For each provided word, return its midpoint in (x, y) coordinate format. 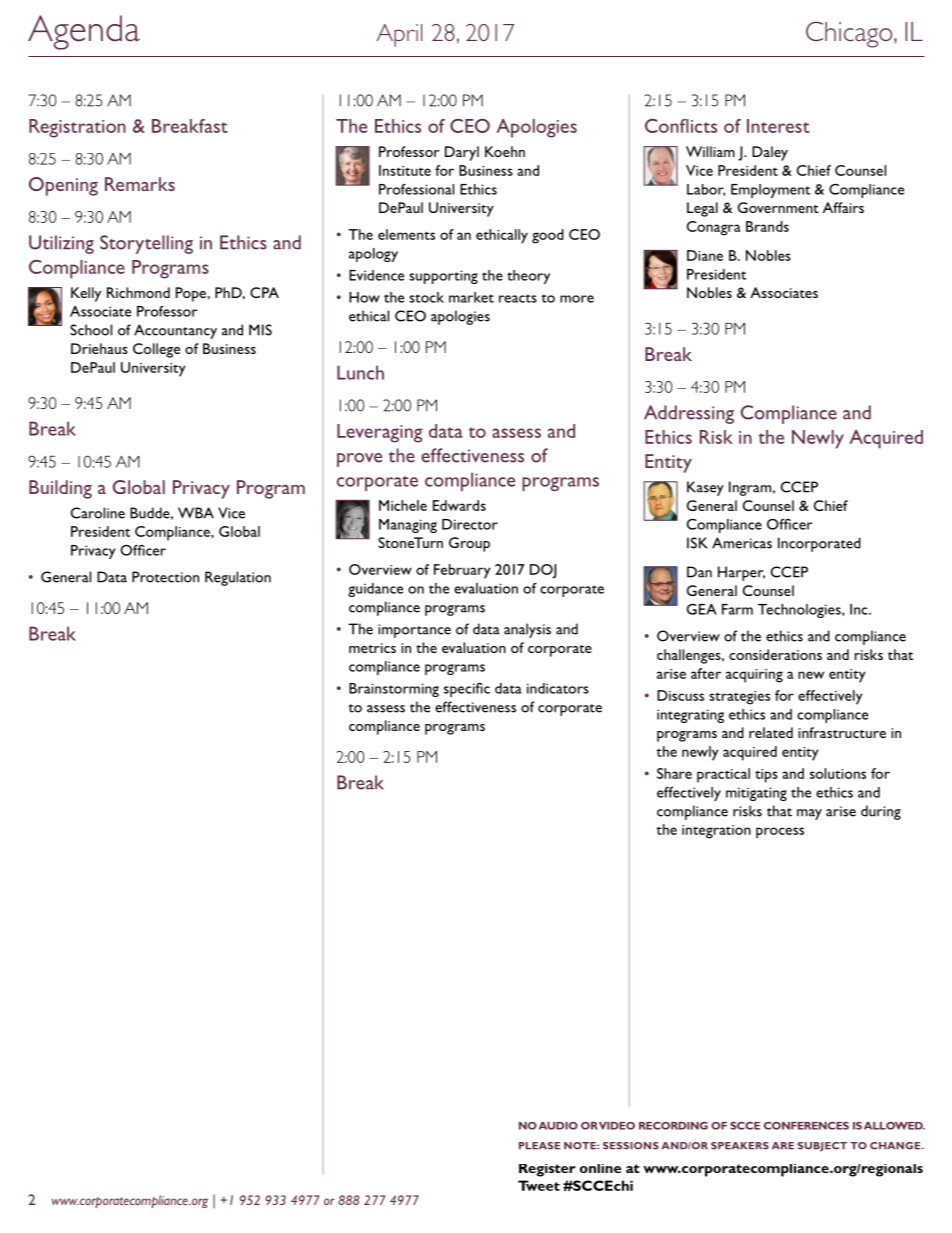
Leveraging (380, 433)
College (156, 350)
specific (467, 689)
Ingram (750, 488)
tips (766, 776)
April (399, 35)
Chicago (850, 34)
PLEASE (539, 1146)
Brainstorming (394, 690)
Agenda (84, 32)
